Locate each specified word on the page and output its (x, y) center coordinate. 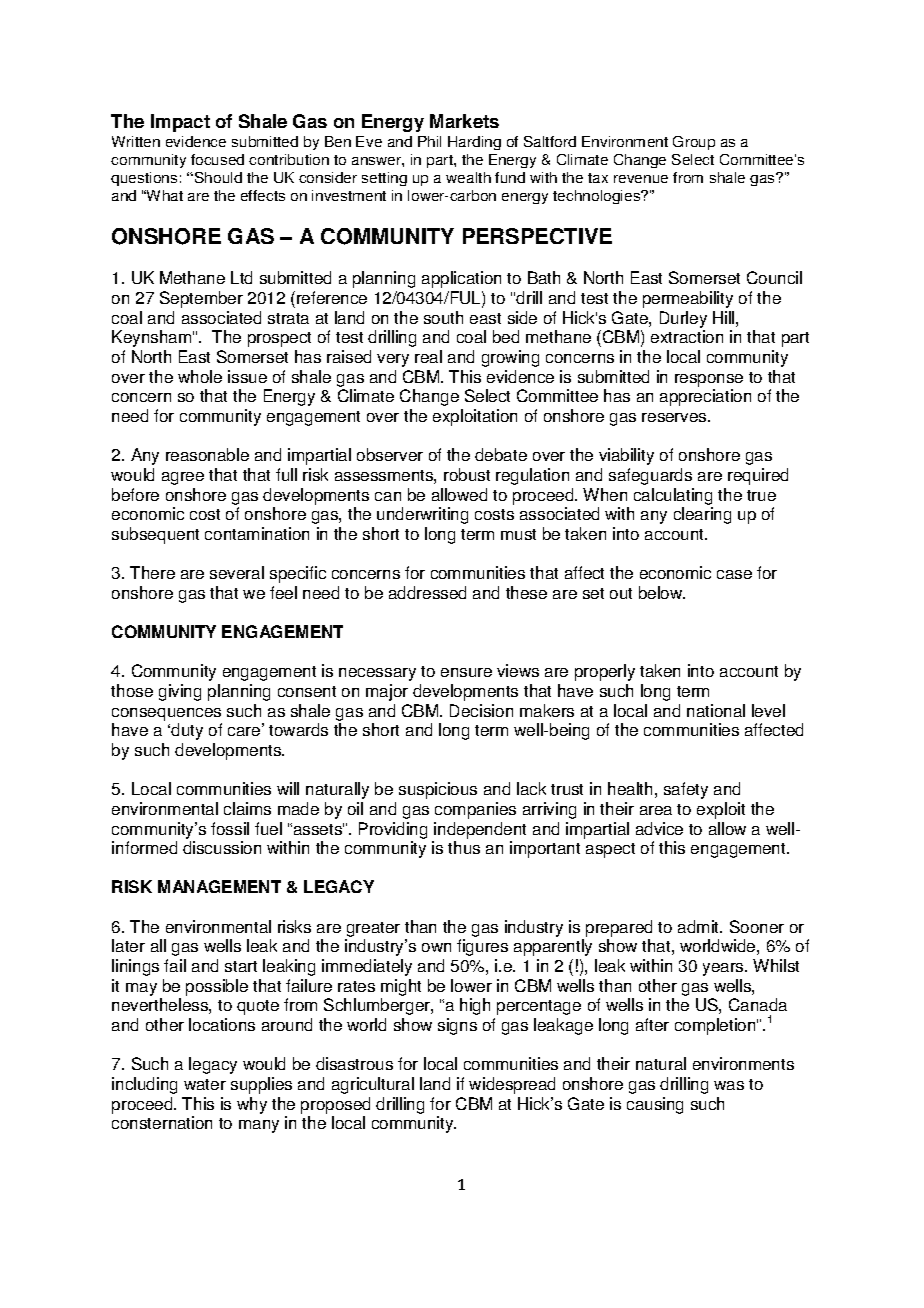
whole (200, 376)
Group (694, 143)
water (205, 1084)
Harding (474, 143)
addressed (427, 592)
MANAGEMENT (219, 886)
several (237, 572)
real (428, 356)
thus (464, 847)
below (662, 592)
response (709, 380)
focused (217, 159)
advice (659, 828)
